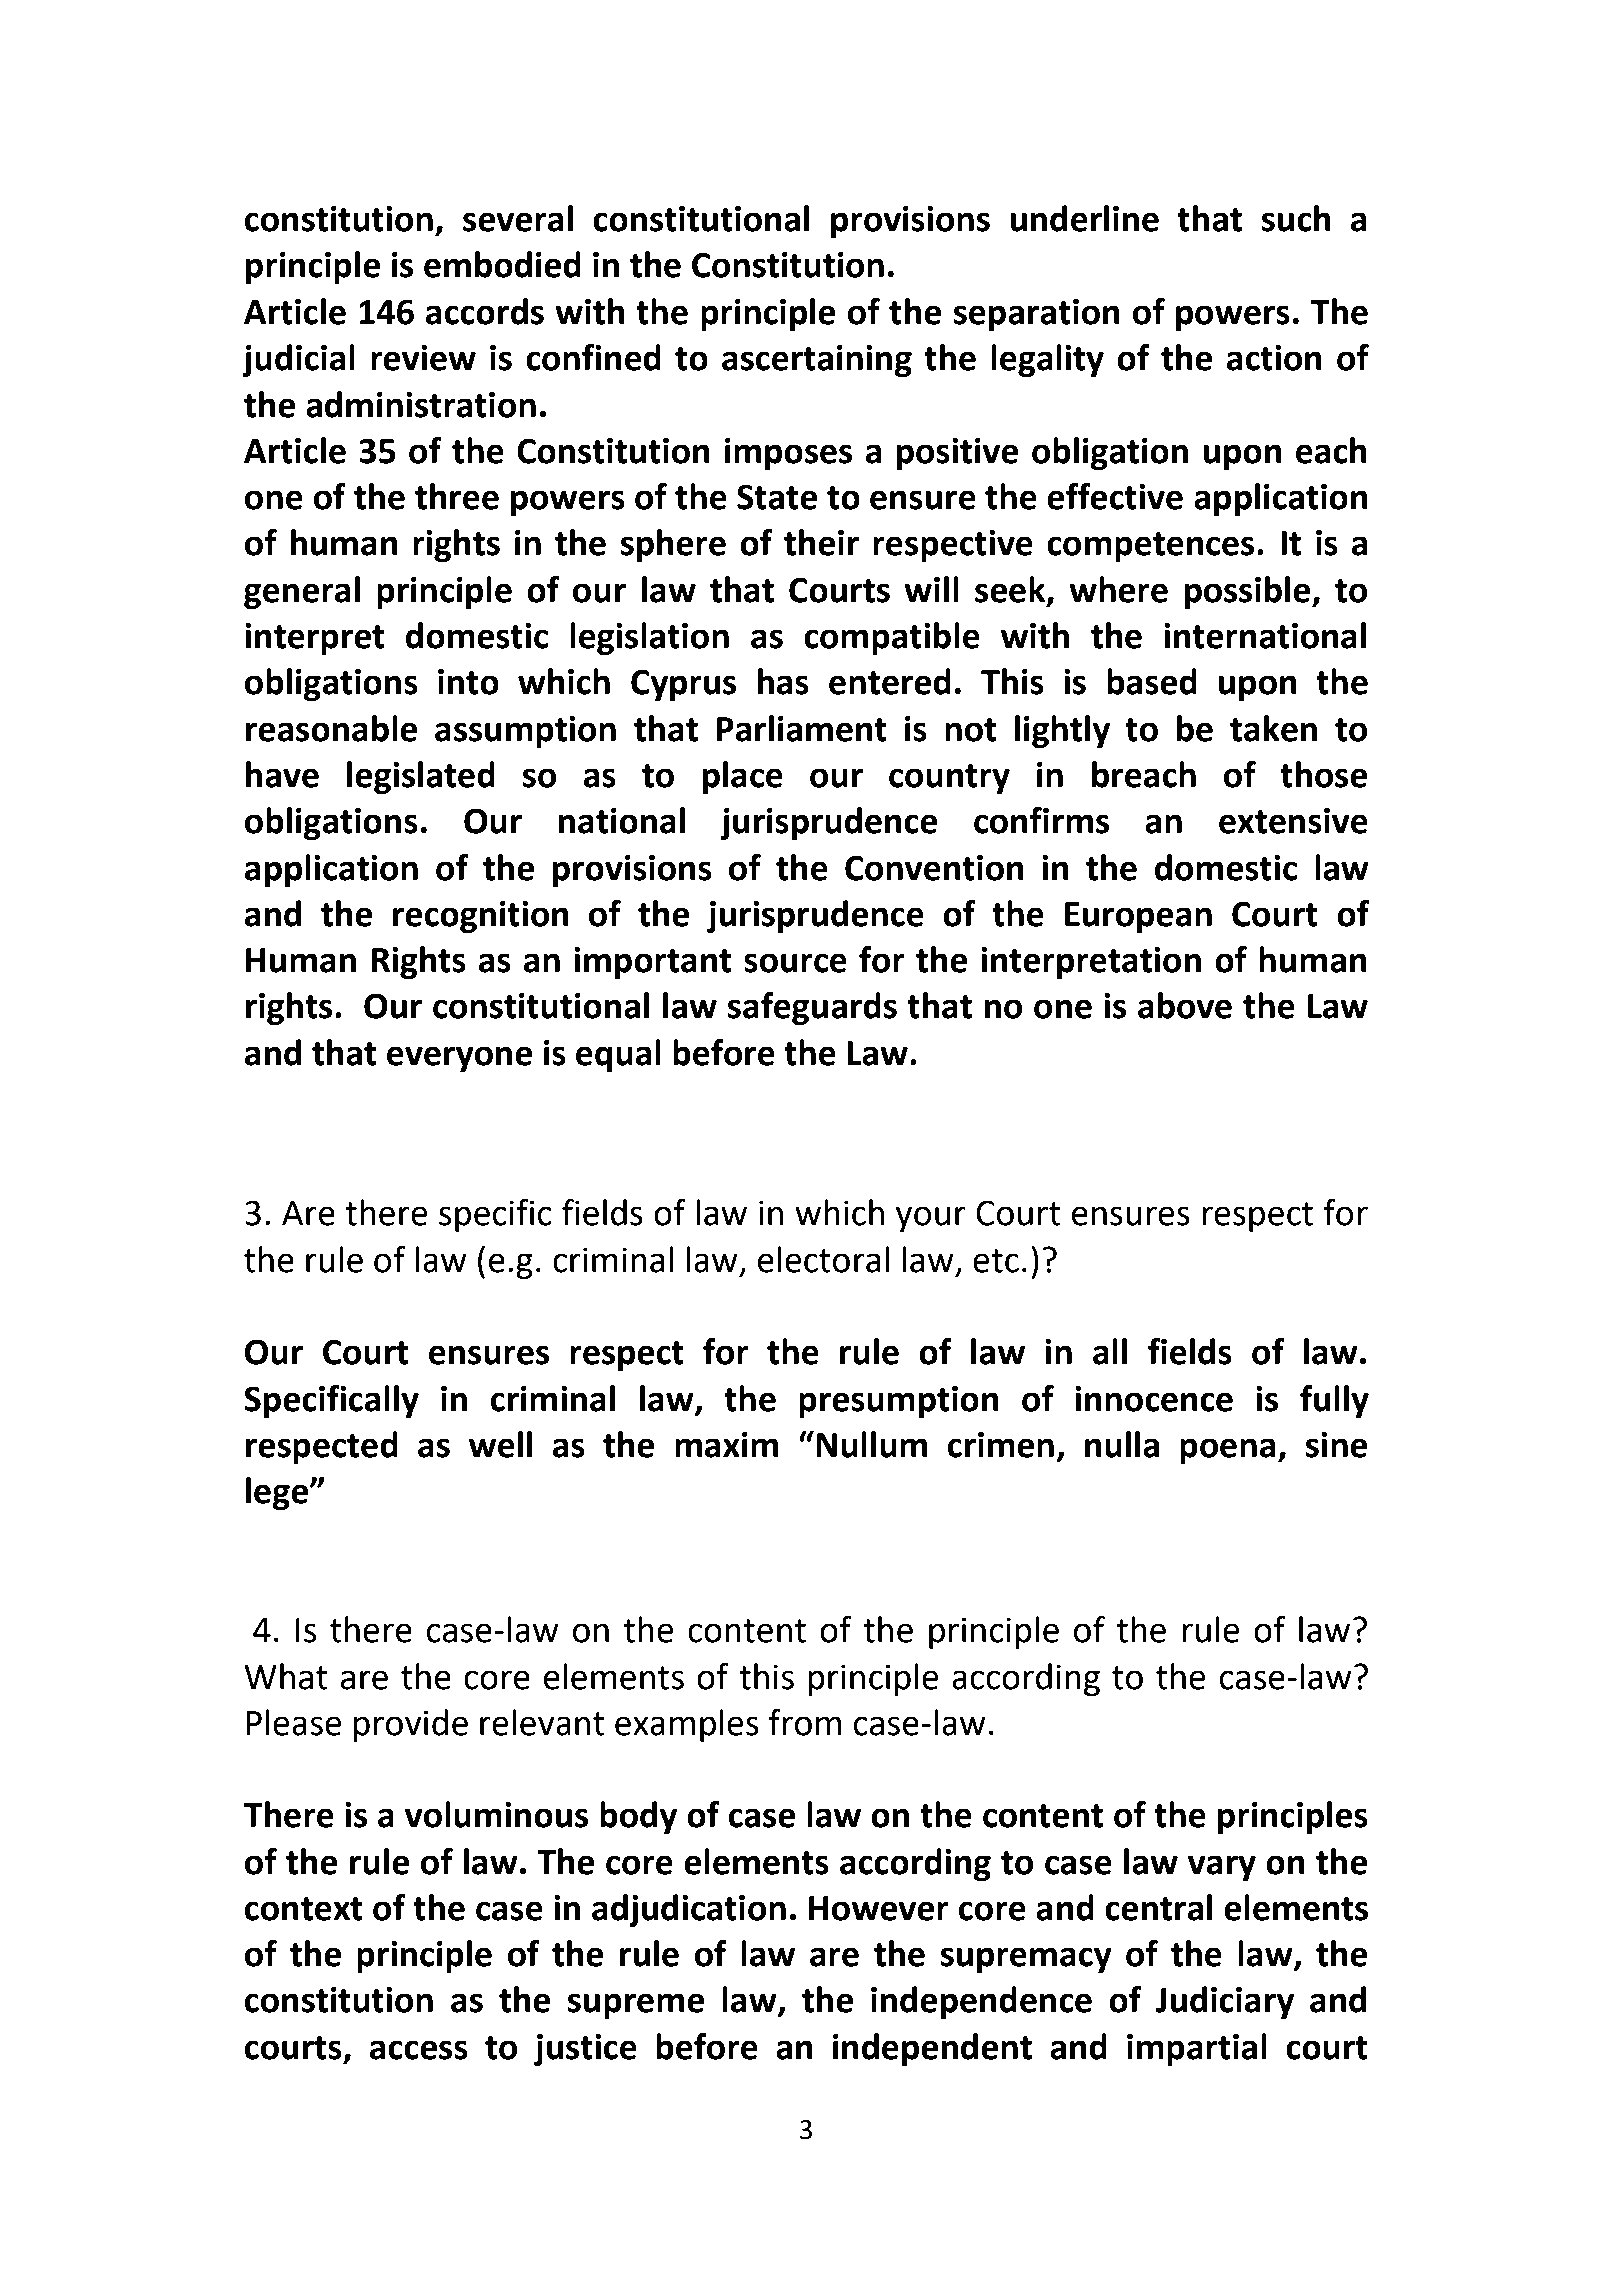 The height and width of the screenshot is (2281, 1613). Describe the element at coordinates (1296, 218) in the screenshot. I see `such` at that location.
